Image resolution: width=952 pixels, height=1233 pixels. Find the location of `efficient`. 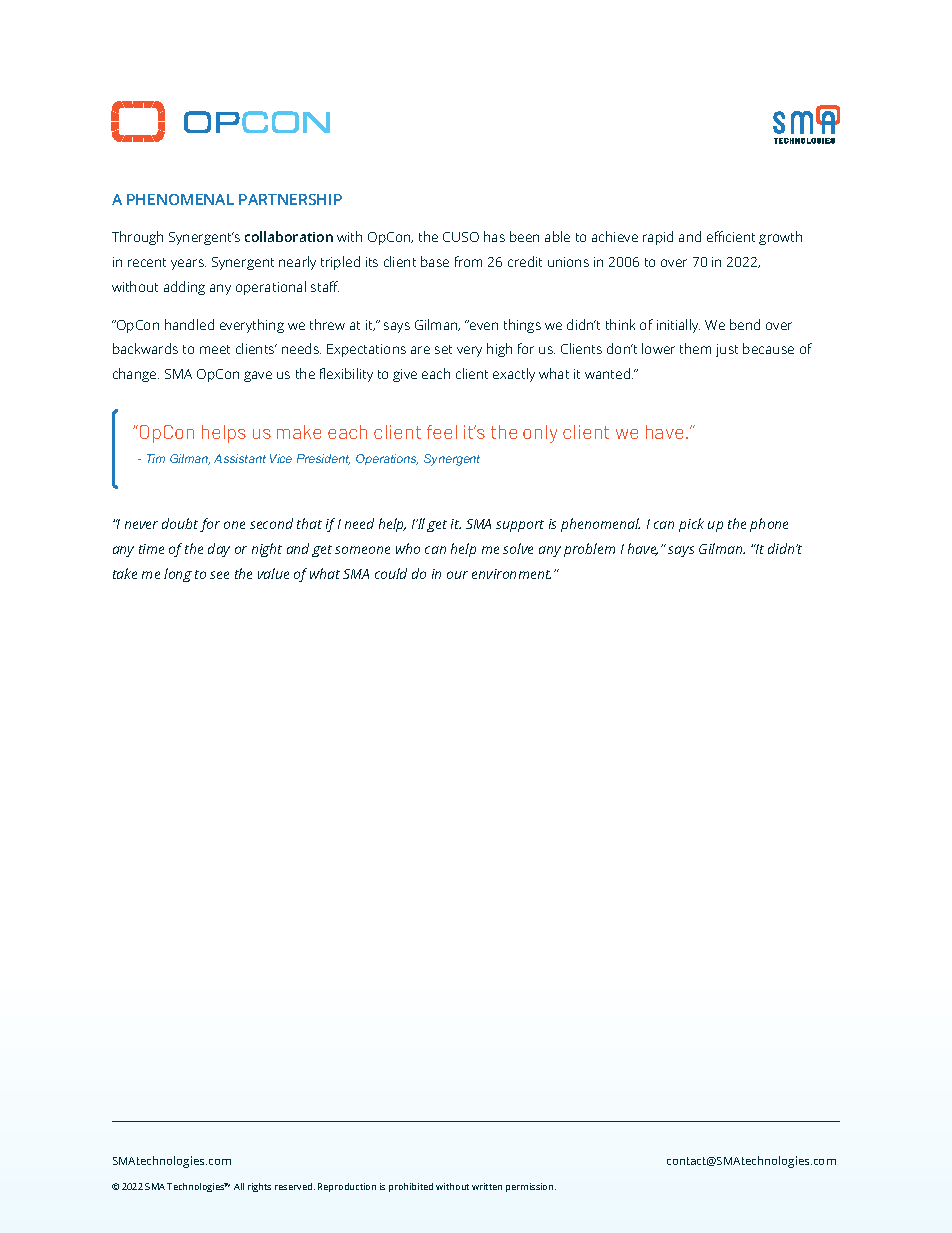

efficient is located at coordinates (731, 236).
